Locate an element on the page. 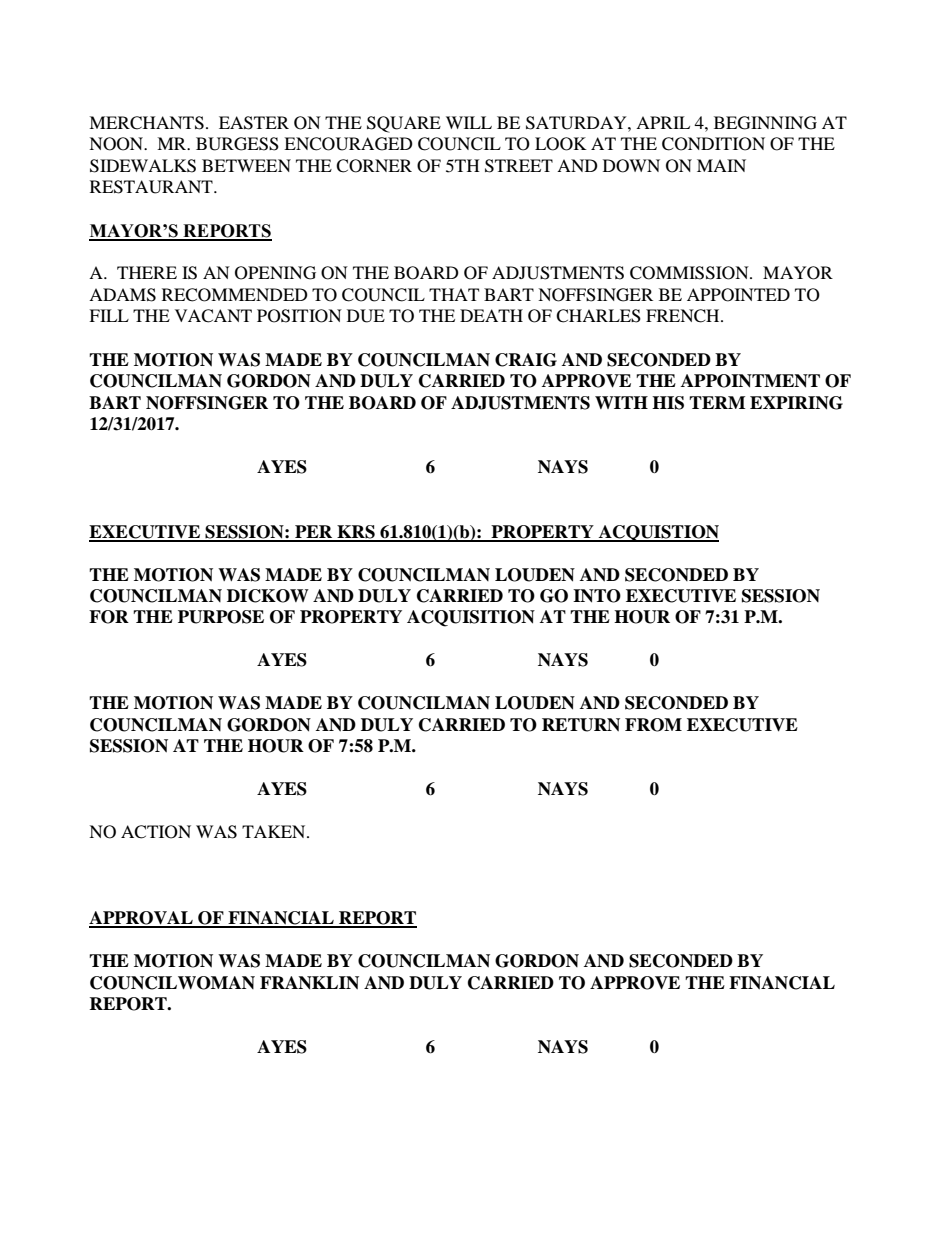 Image resolution: width=952 pixels, height=1233 pixels. WILL is located at coordinates (469, 122).
